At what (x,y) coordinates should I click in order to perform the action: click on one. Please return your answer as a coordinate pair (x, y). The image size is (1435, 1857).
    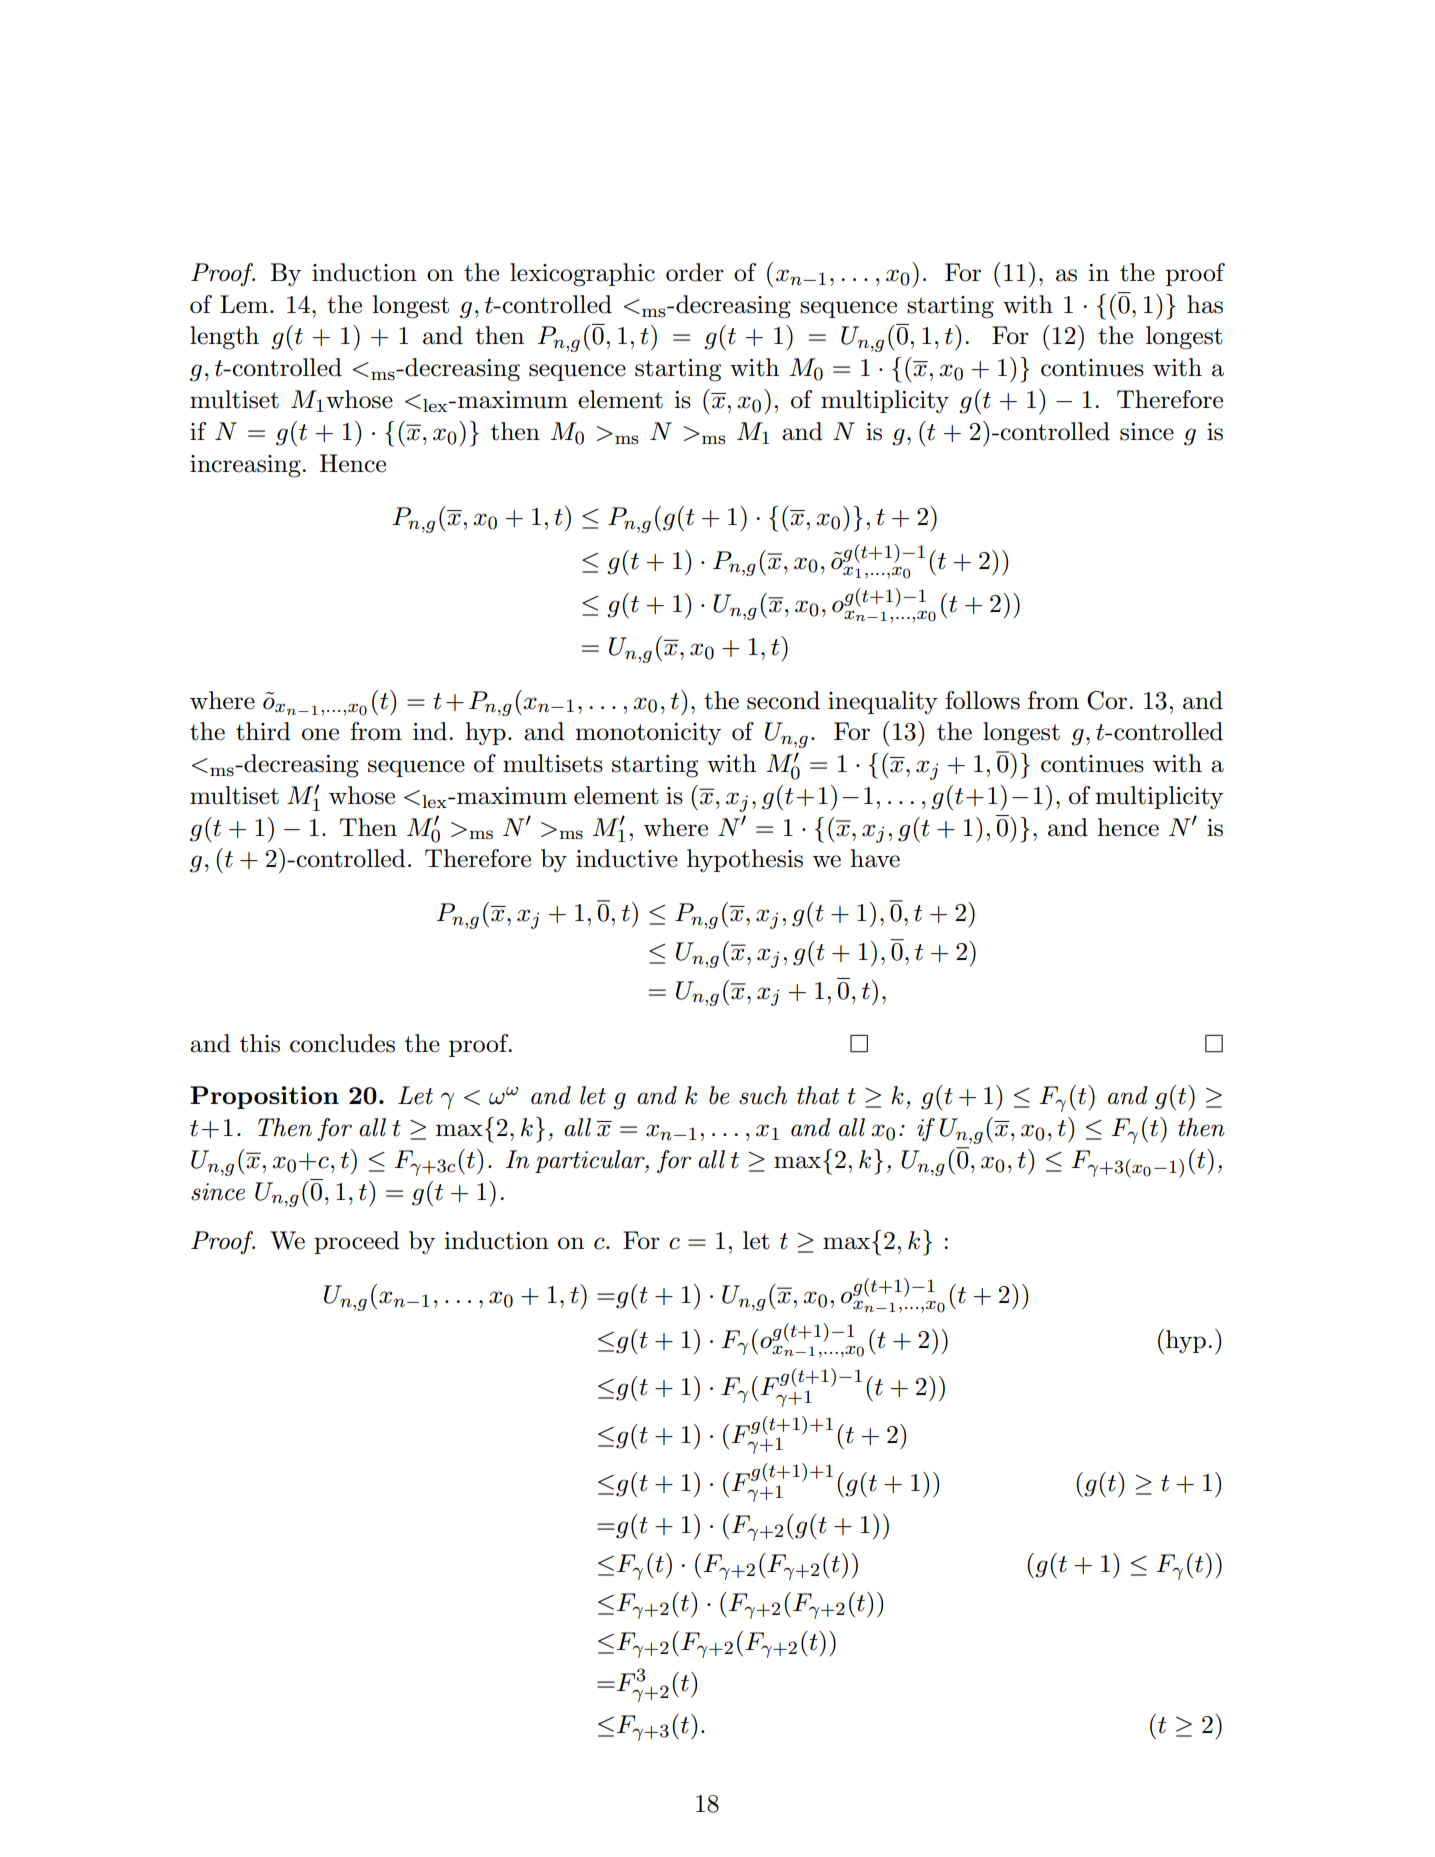
    Looking at the image, I should click on (320, 734).
